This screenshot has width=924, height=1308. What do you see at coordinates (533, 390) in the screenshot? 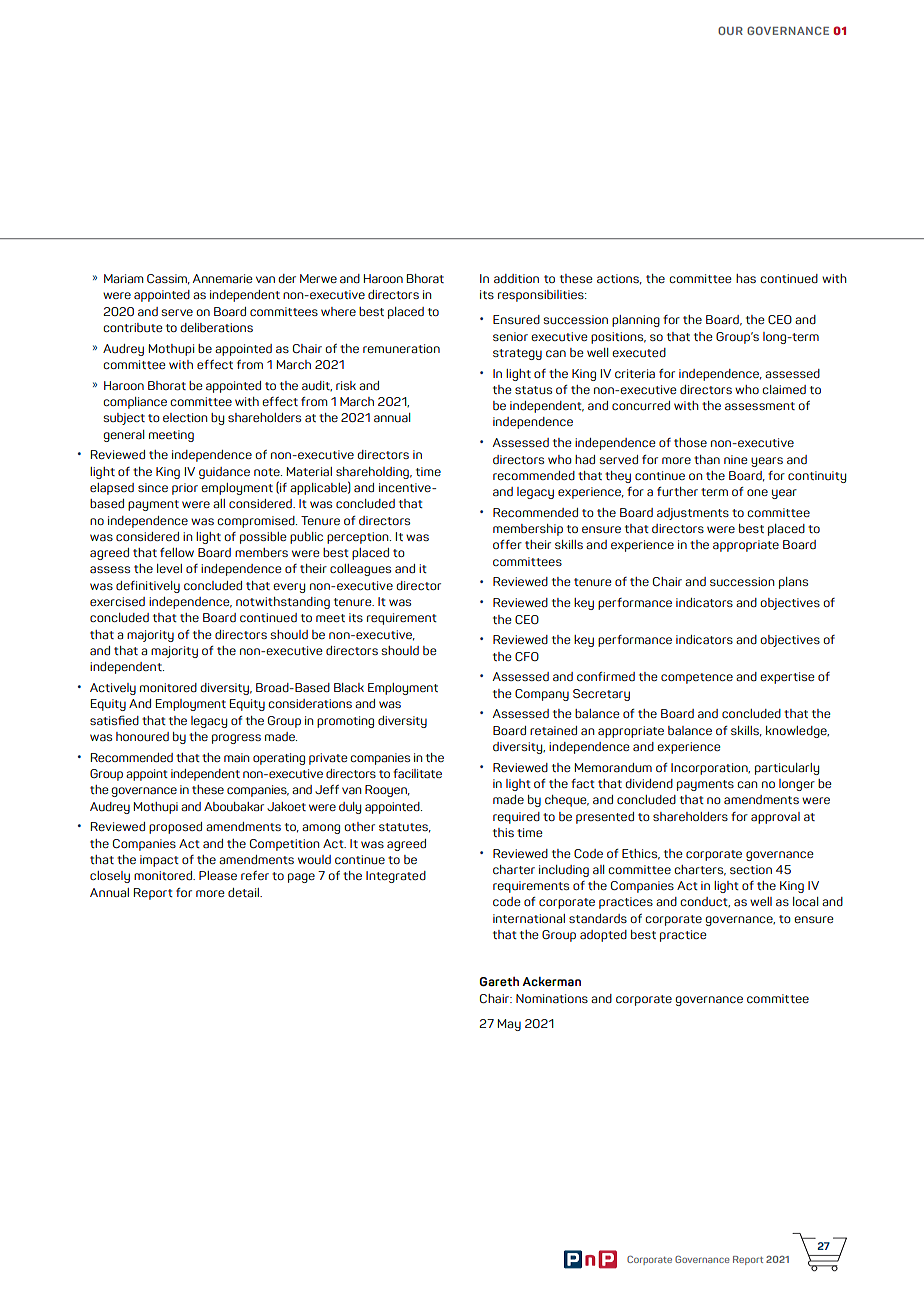
I see `status` at bounding box center [533, 390].
